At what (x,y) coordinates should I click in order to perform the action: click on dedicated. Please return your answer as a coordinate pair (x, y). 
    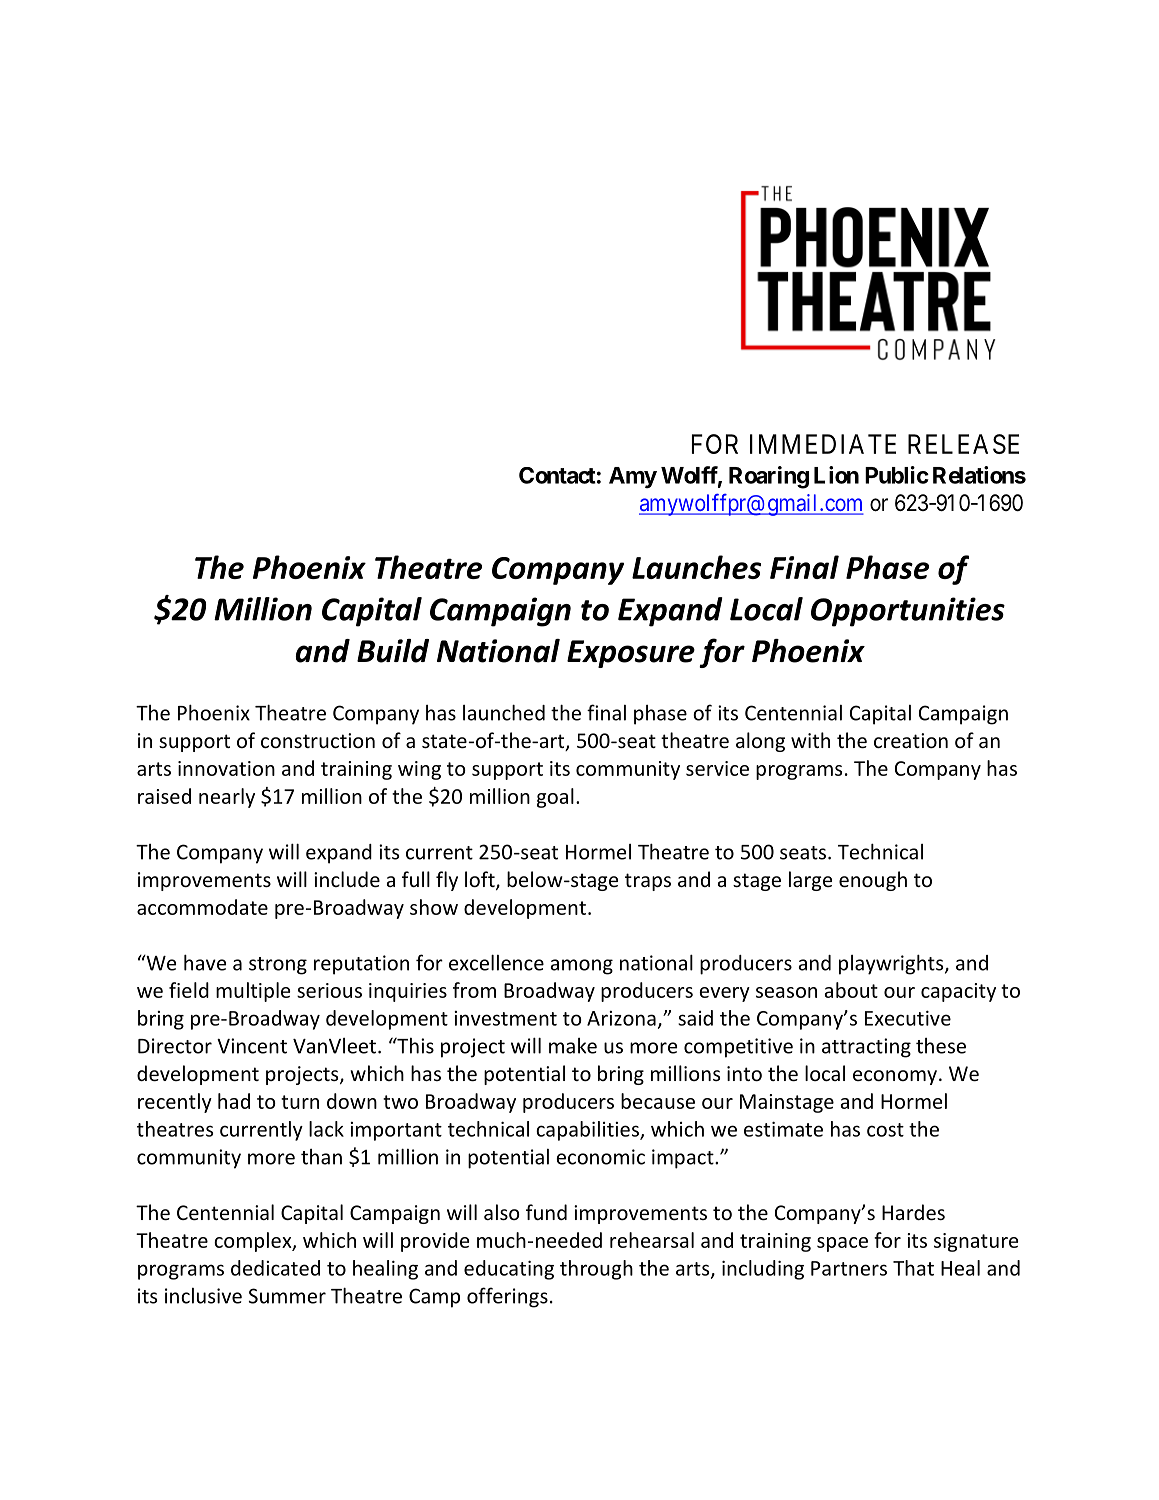
    Looking at the image, I should click on (275, 1268).
